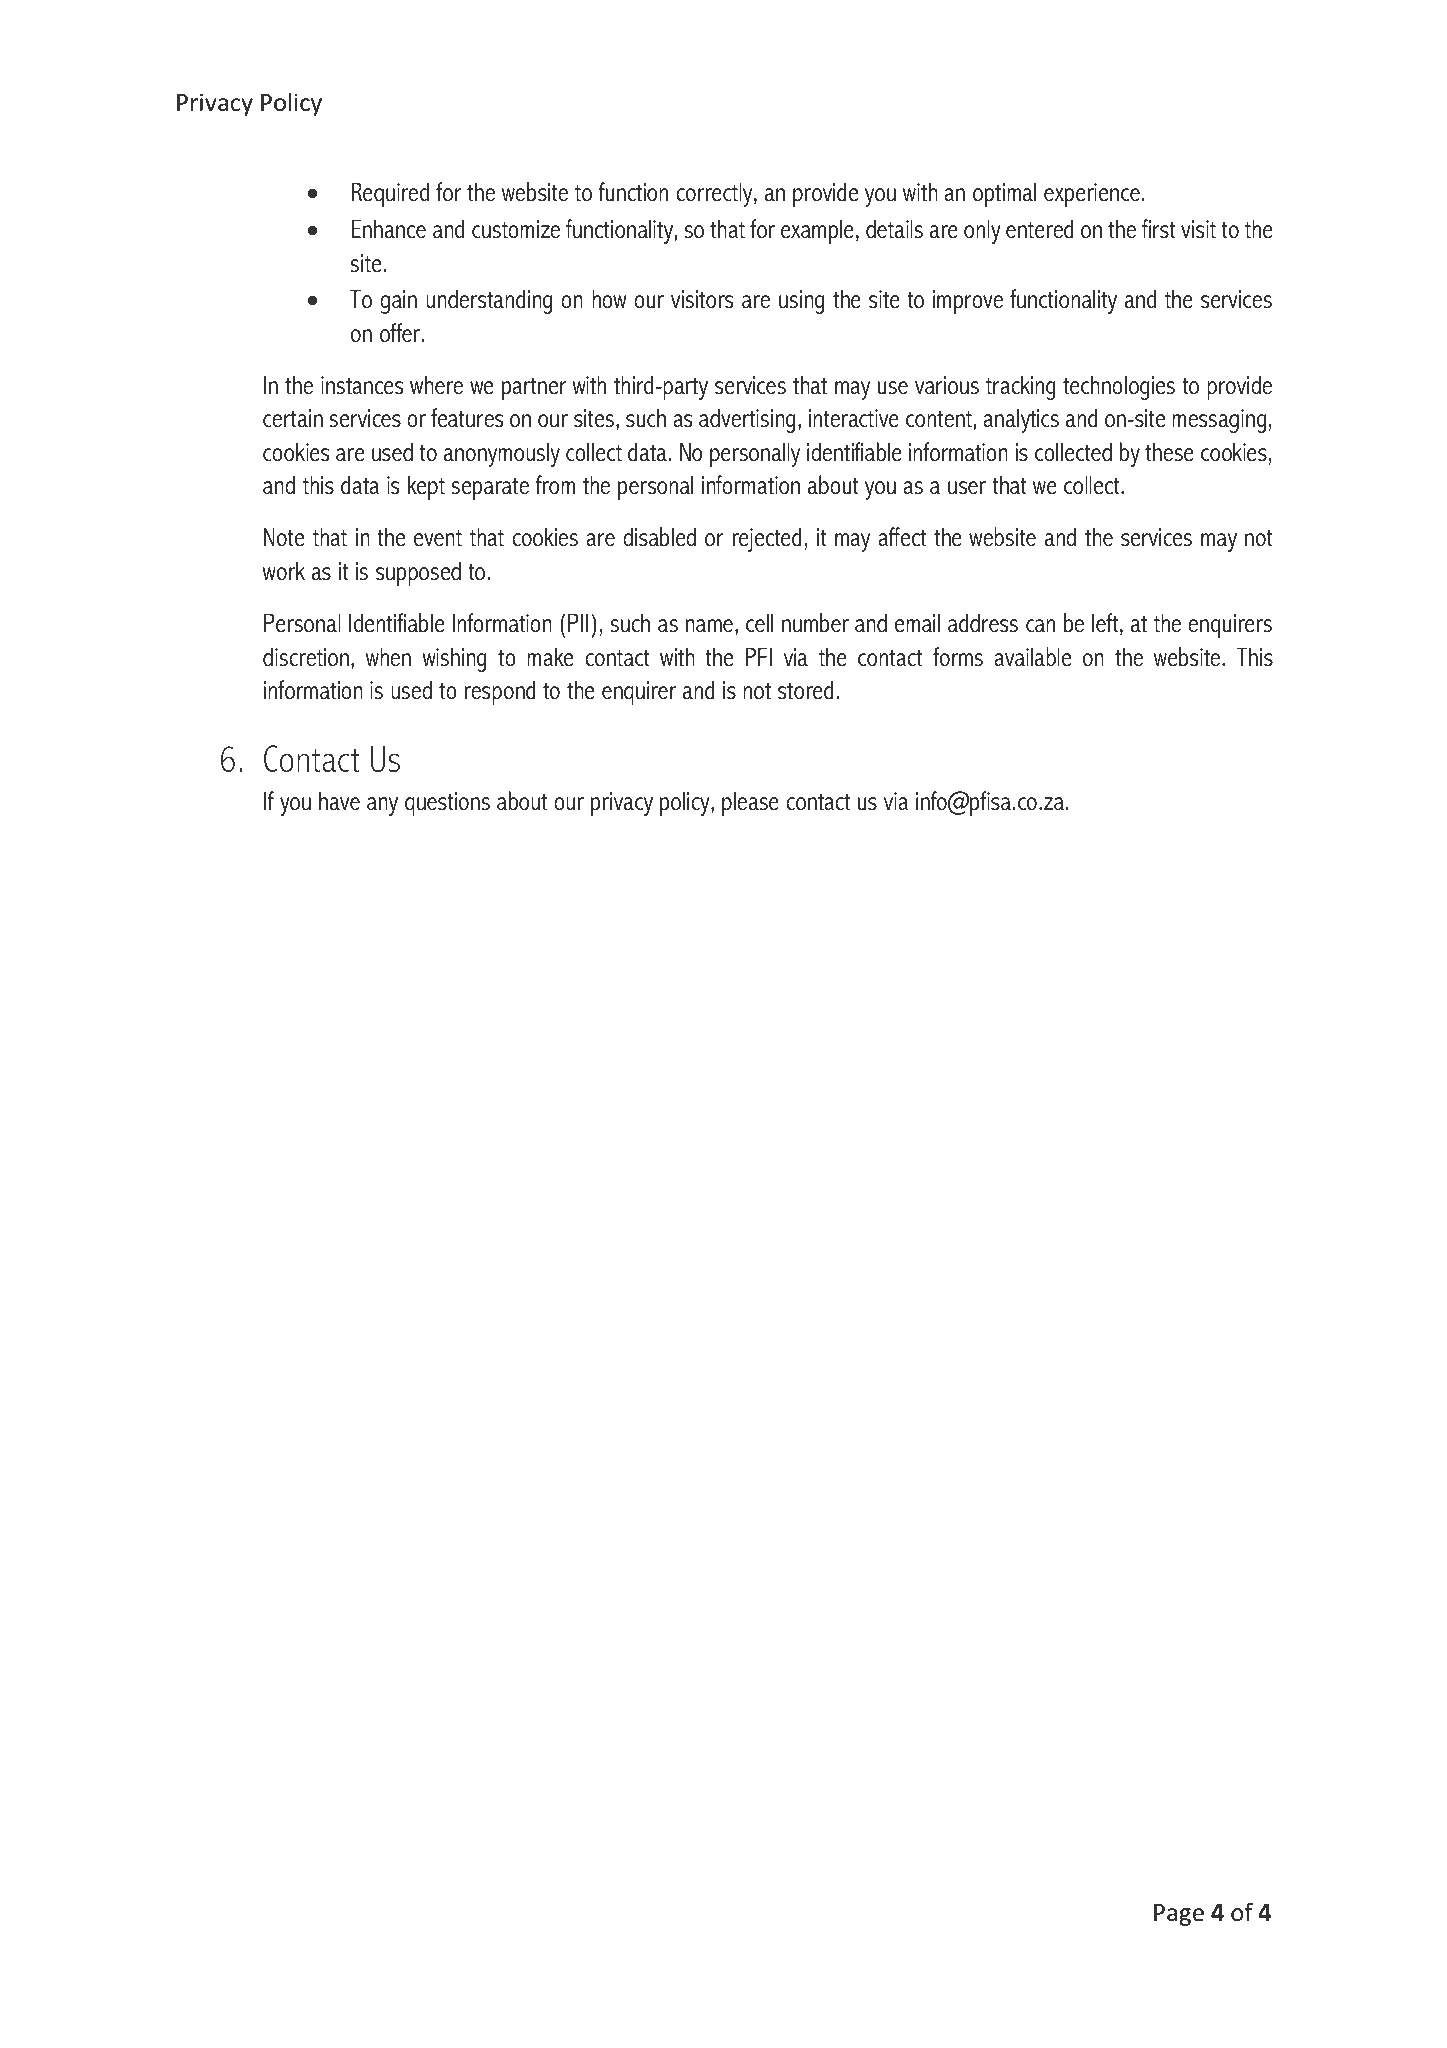 This screenshot has height=2048, width=1447. What do you see at coordinates (759, 623) in the screenshot?
I see `cell` at bounding box center [759, 623].
